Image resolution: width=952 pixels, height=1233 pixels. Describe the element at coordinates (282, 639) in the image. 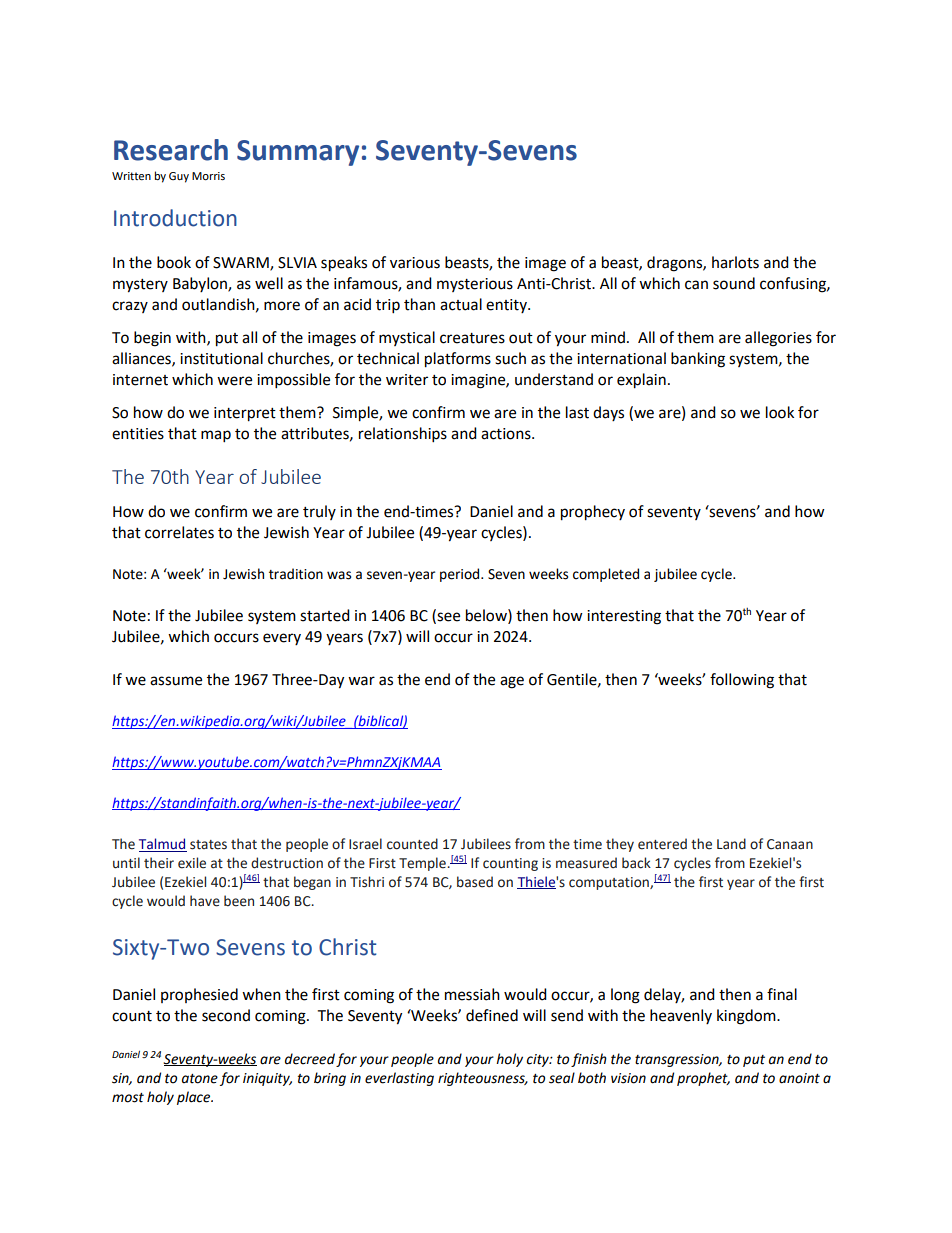

I see `every` at that location.
